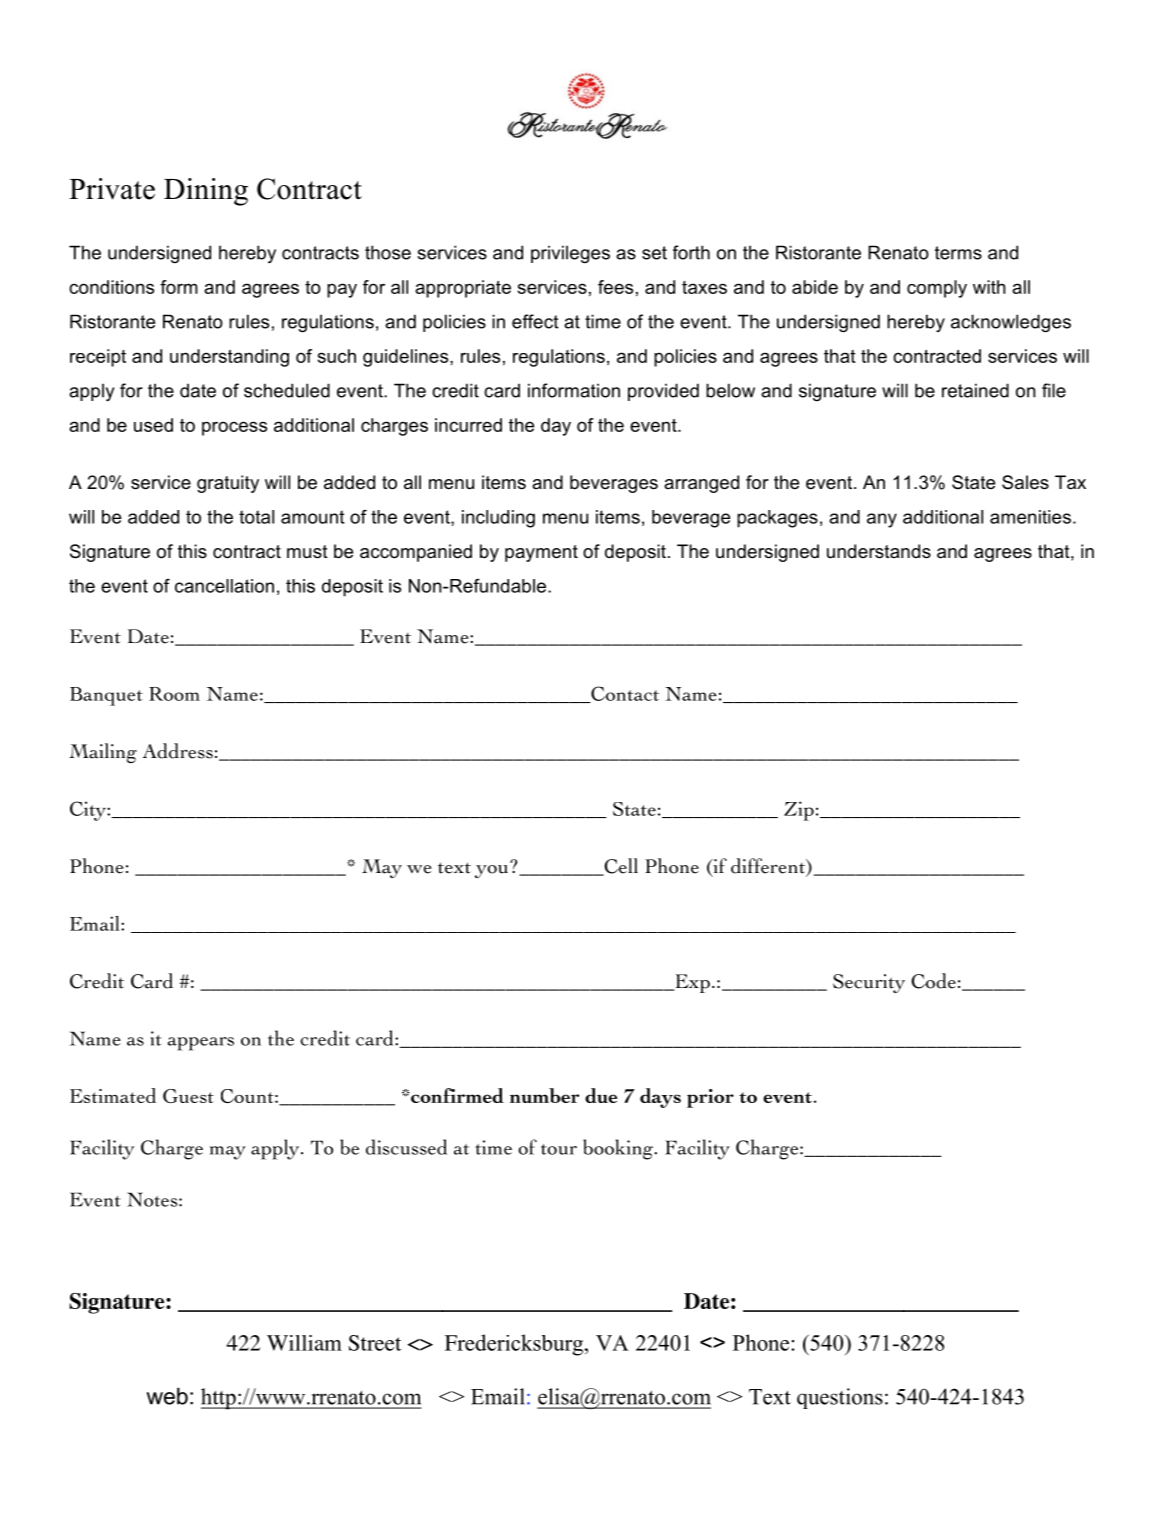  I want to click on Dining, so click(206, 192).
